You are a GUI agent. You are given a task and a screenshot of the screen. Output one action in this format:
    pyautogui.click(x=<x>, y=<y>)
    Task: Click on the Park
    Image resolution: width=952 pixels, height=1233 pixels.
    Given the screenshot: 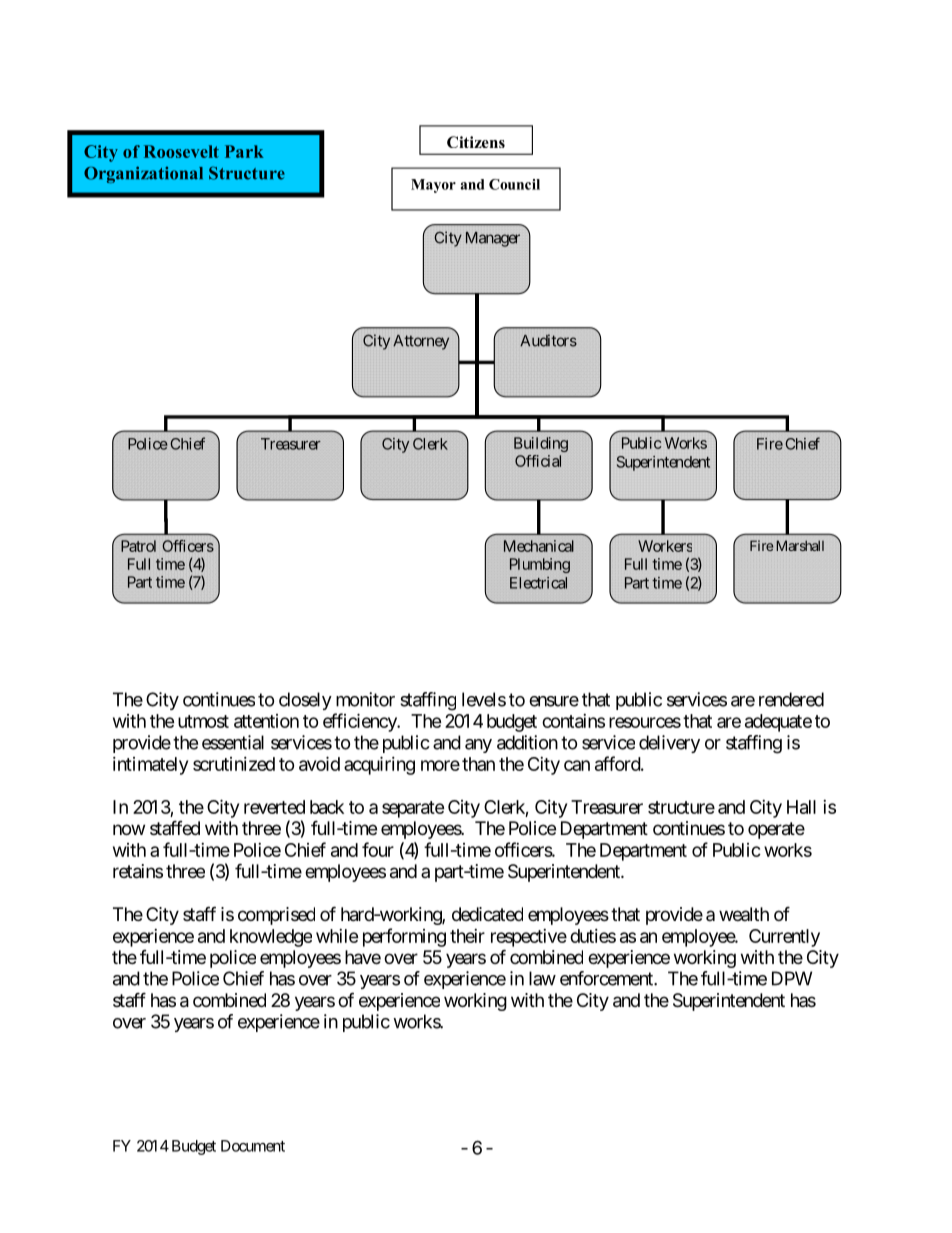 What is the action you would take?
    pyautogui.click(x=244, y=151)
